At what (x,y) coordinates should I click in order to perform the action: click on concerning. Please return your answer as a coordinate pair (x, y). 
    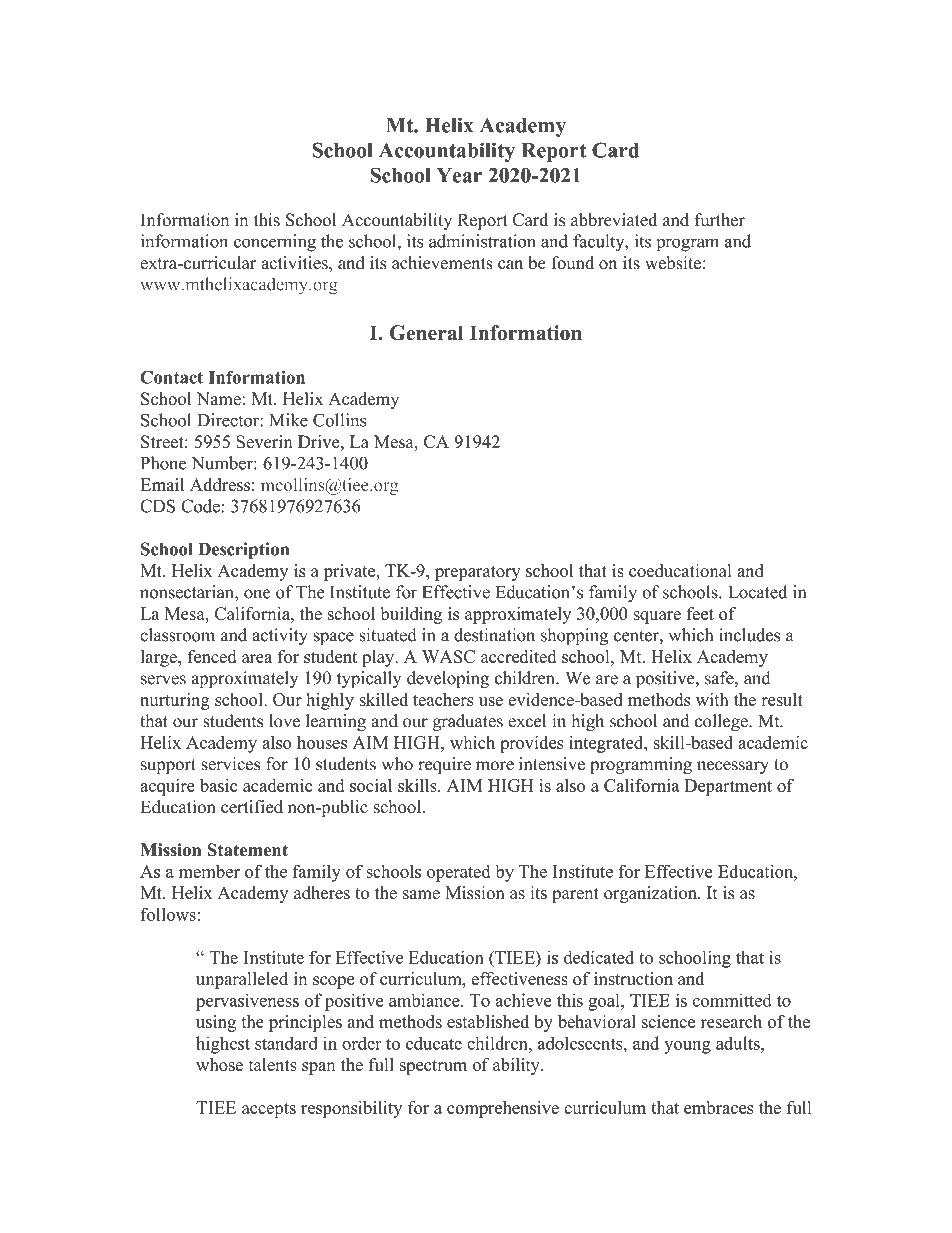
    Looking at the image, I should click on (275, 243).
